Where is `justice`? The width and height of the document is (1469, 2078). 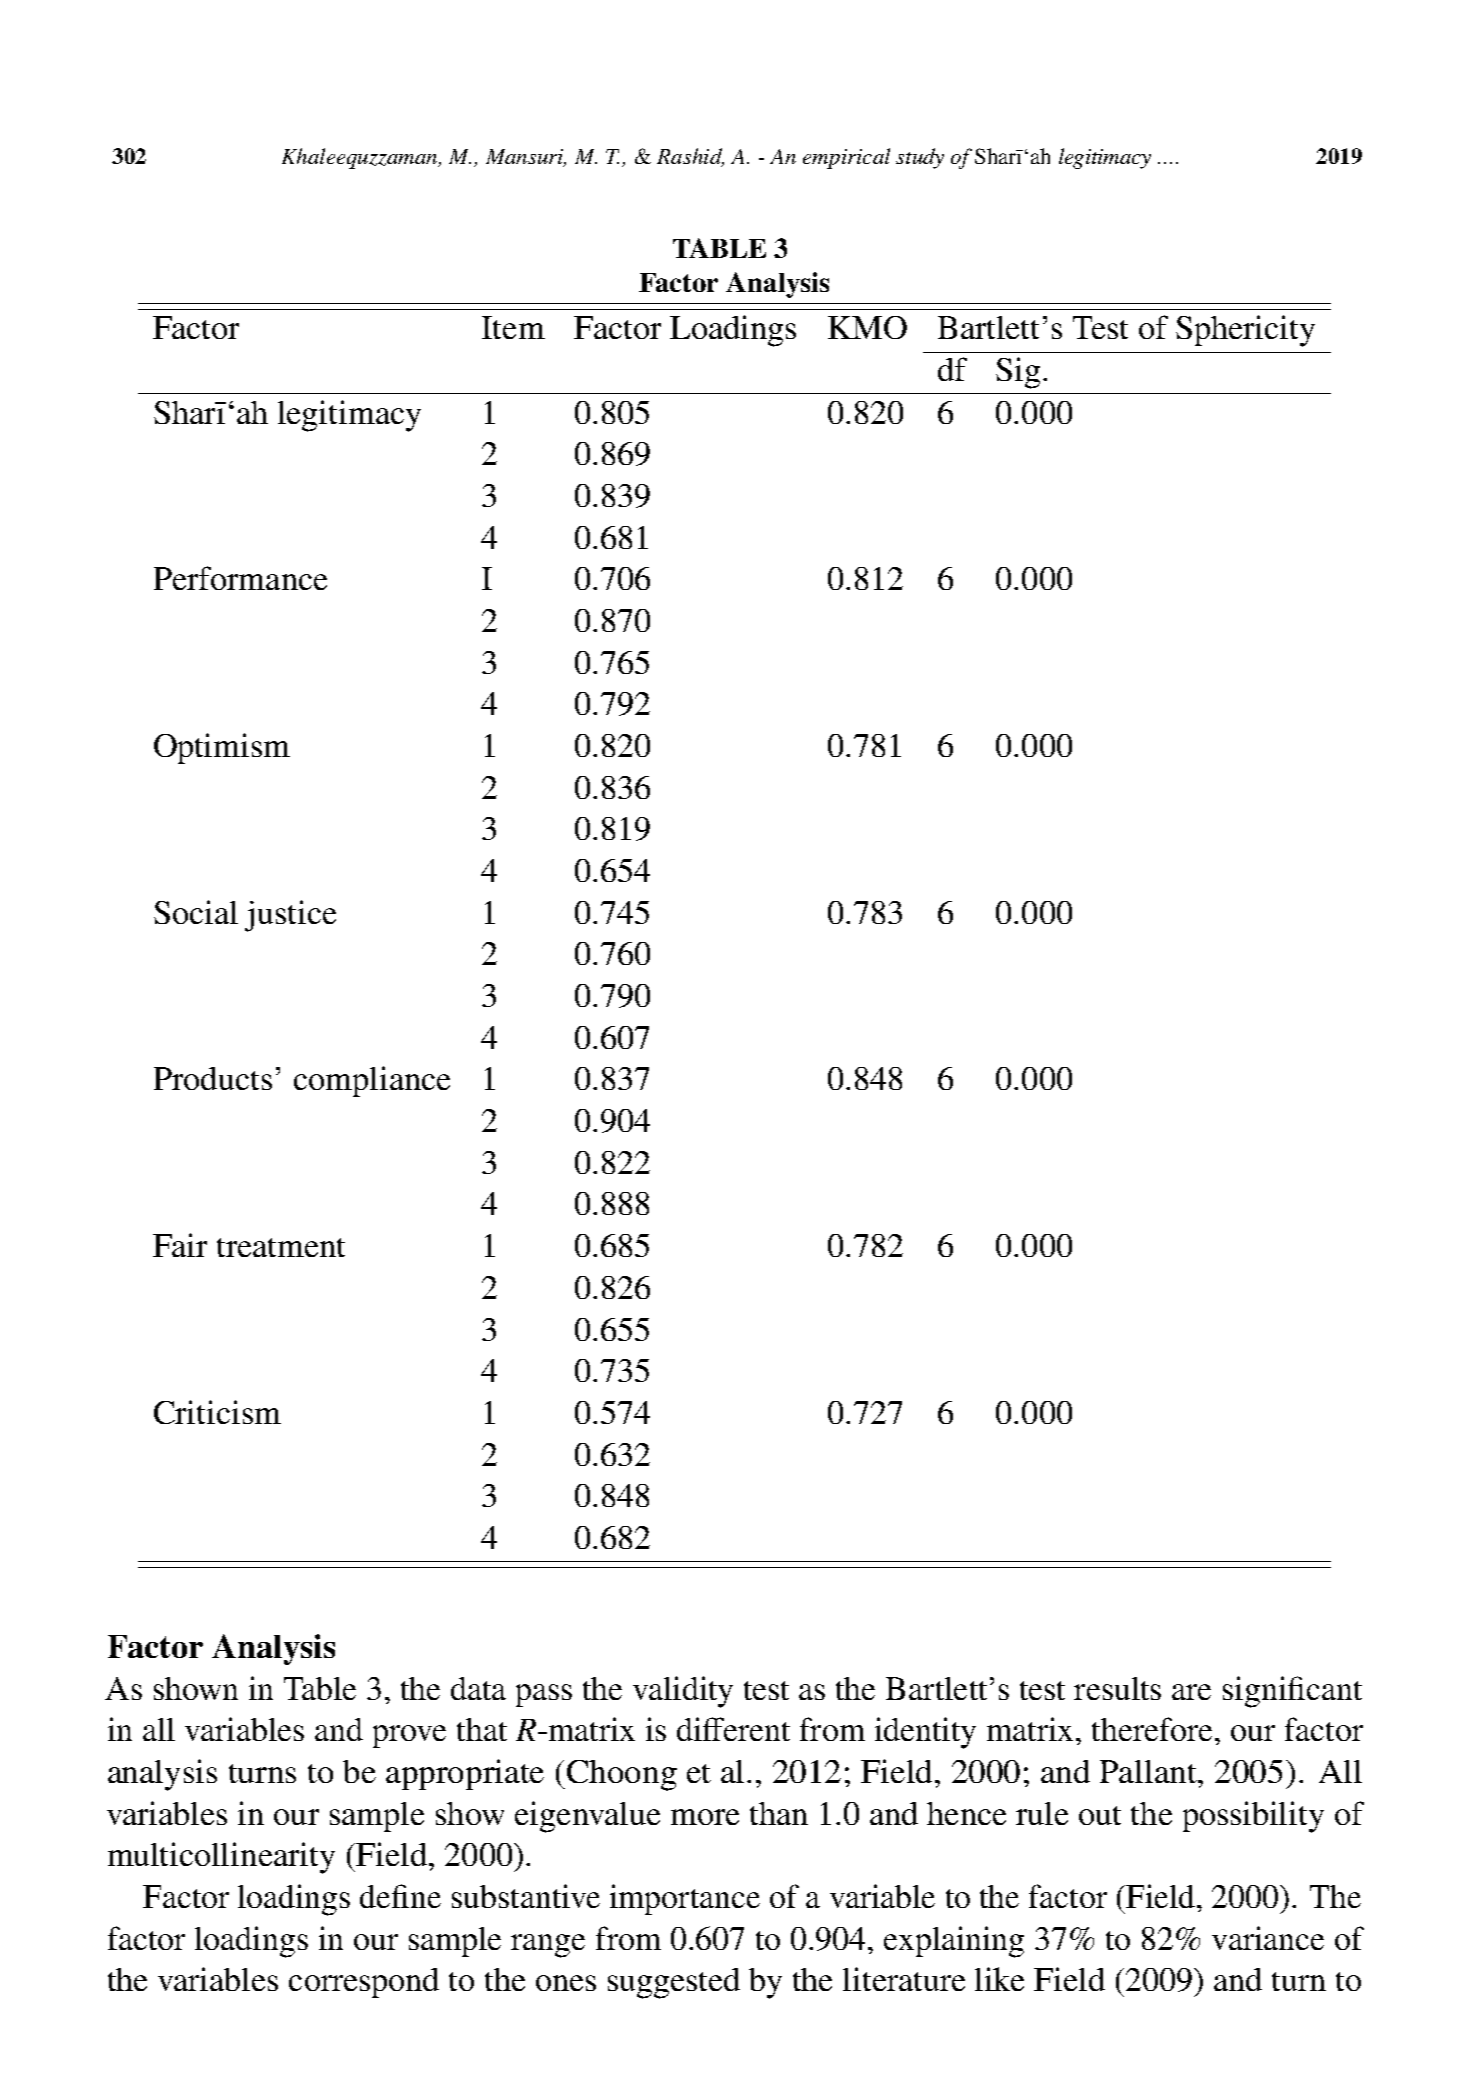
justice is located at coordinates (290, 916).
